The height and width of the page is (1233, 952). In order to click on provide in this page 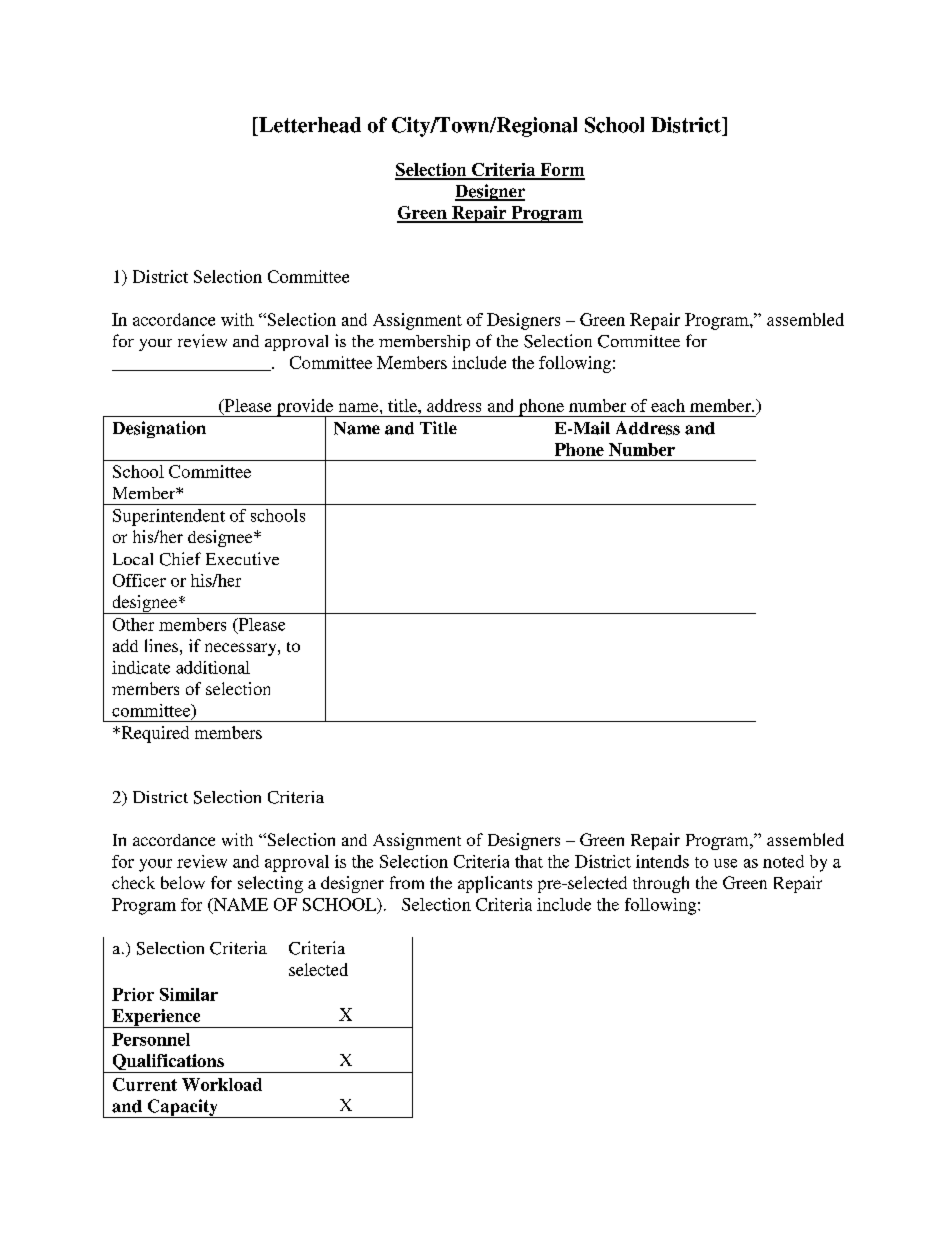, I will do `click(305, 408)`.
